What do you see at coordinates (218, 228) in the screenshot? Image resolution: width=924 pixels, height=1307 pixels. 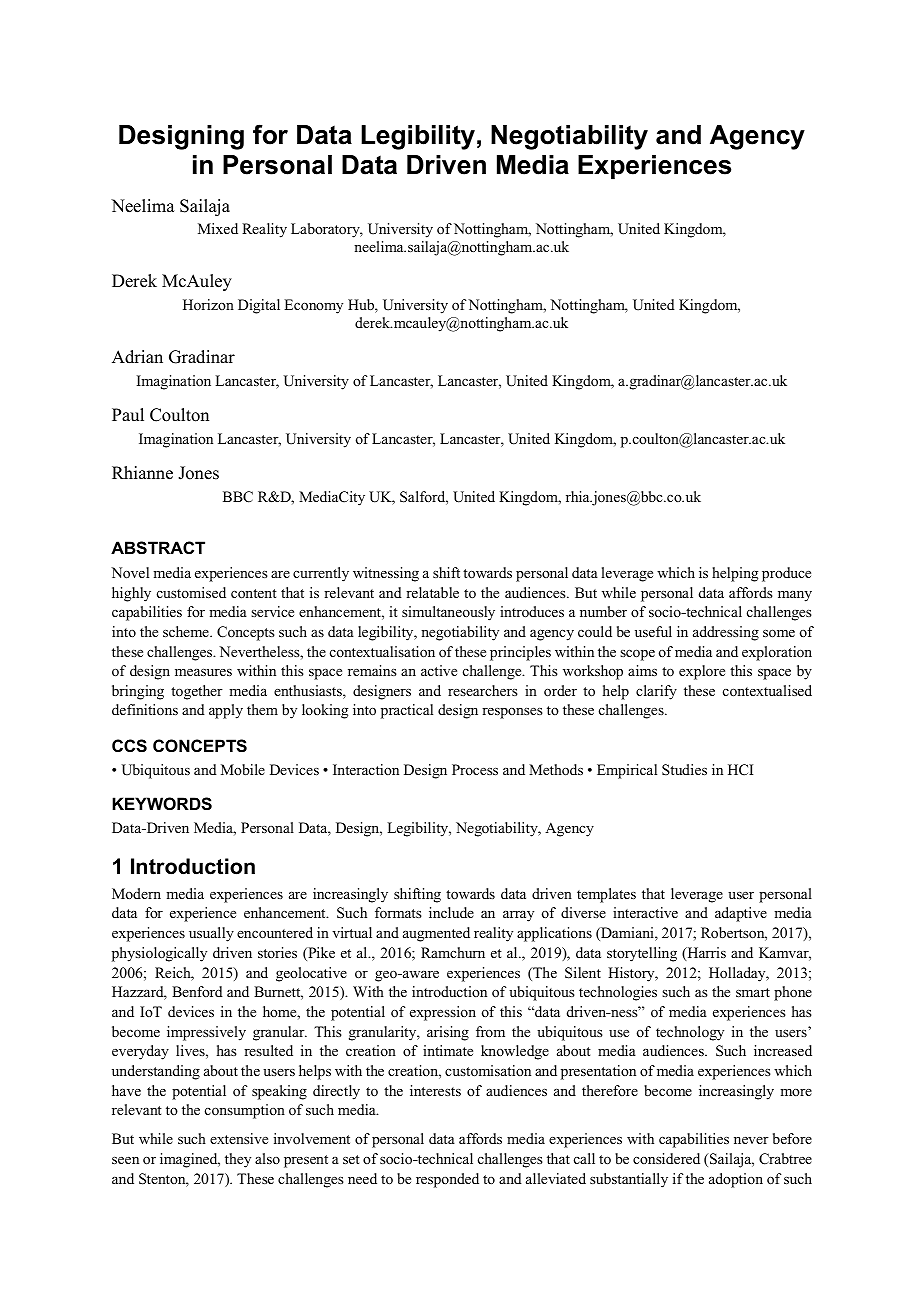 I see `Mixed` at bounding box center [218, 228].
